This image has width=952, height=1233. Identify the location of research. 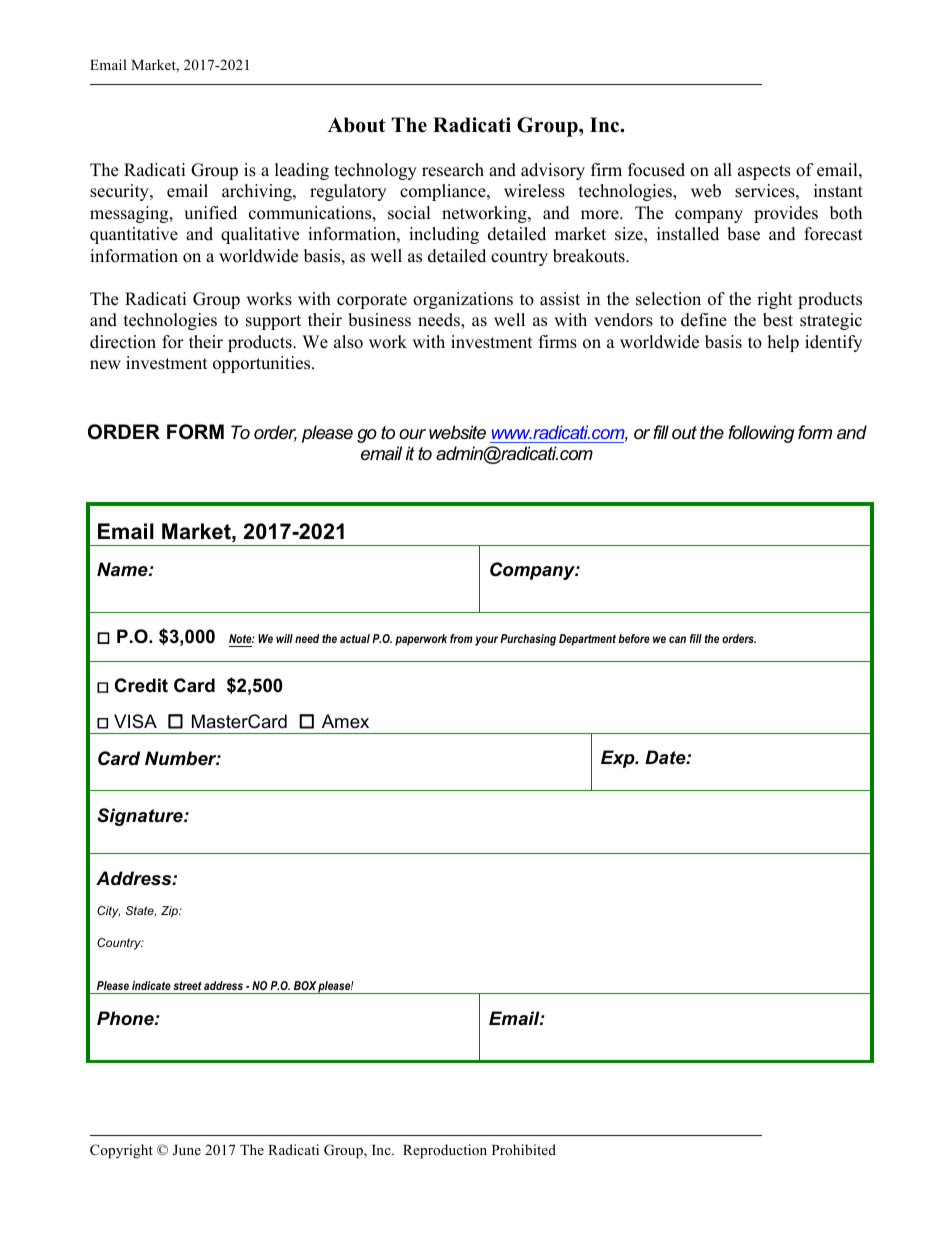
(453, 170).
